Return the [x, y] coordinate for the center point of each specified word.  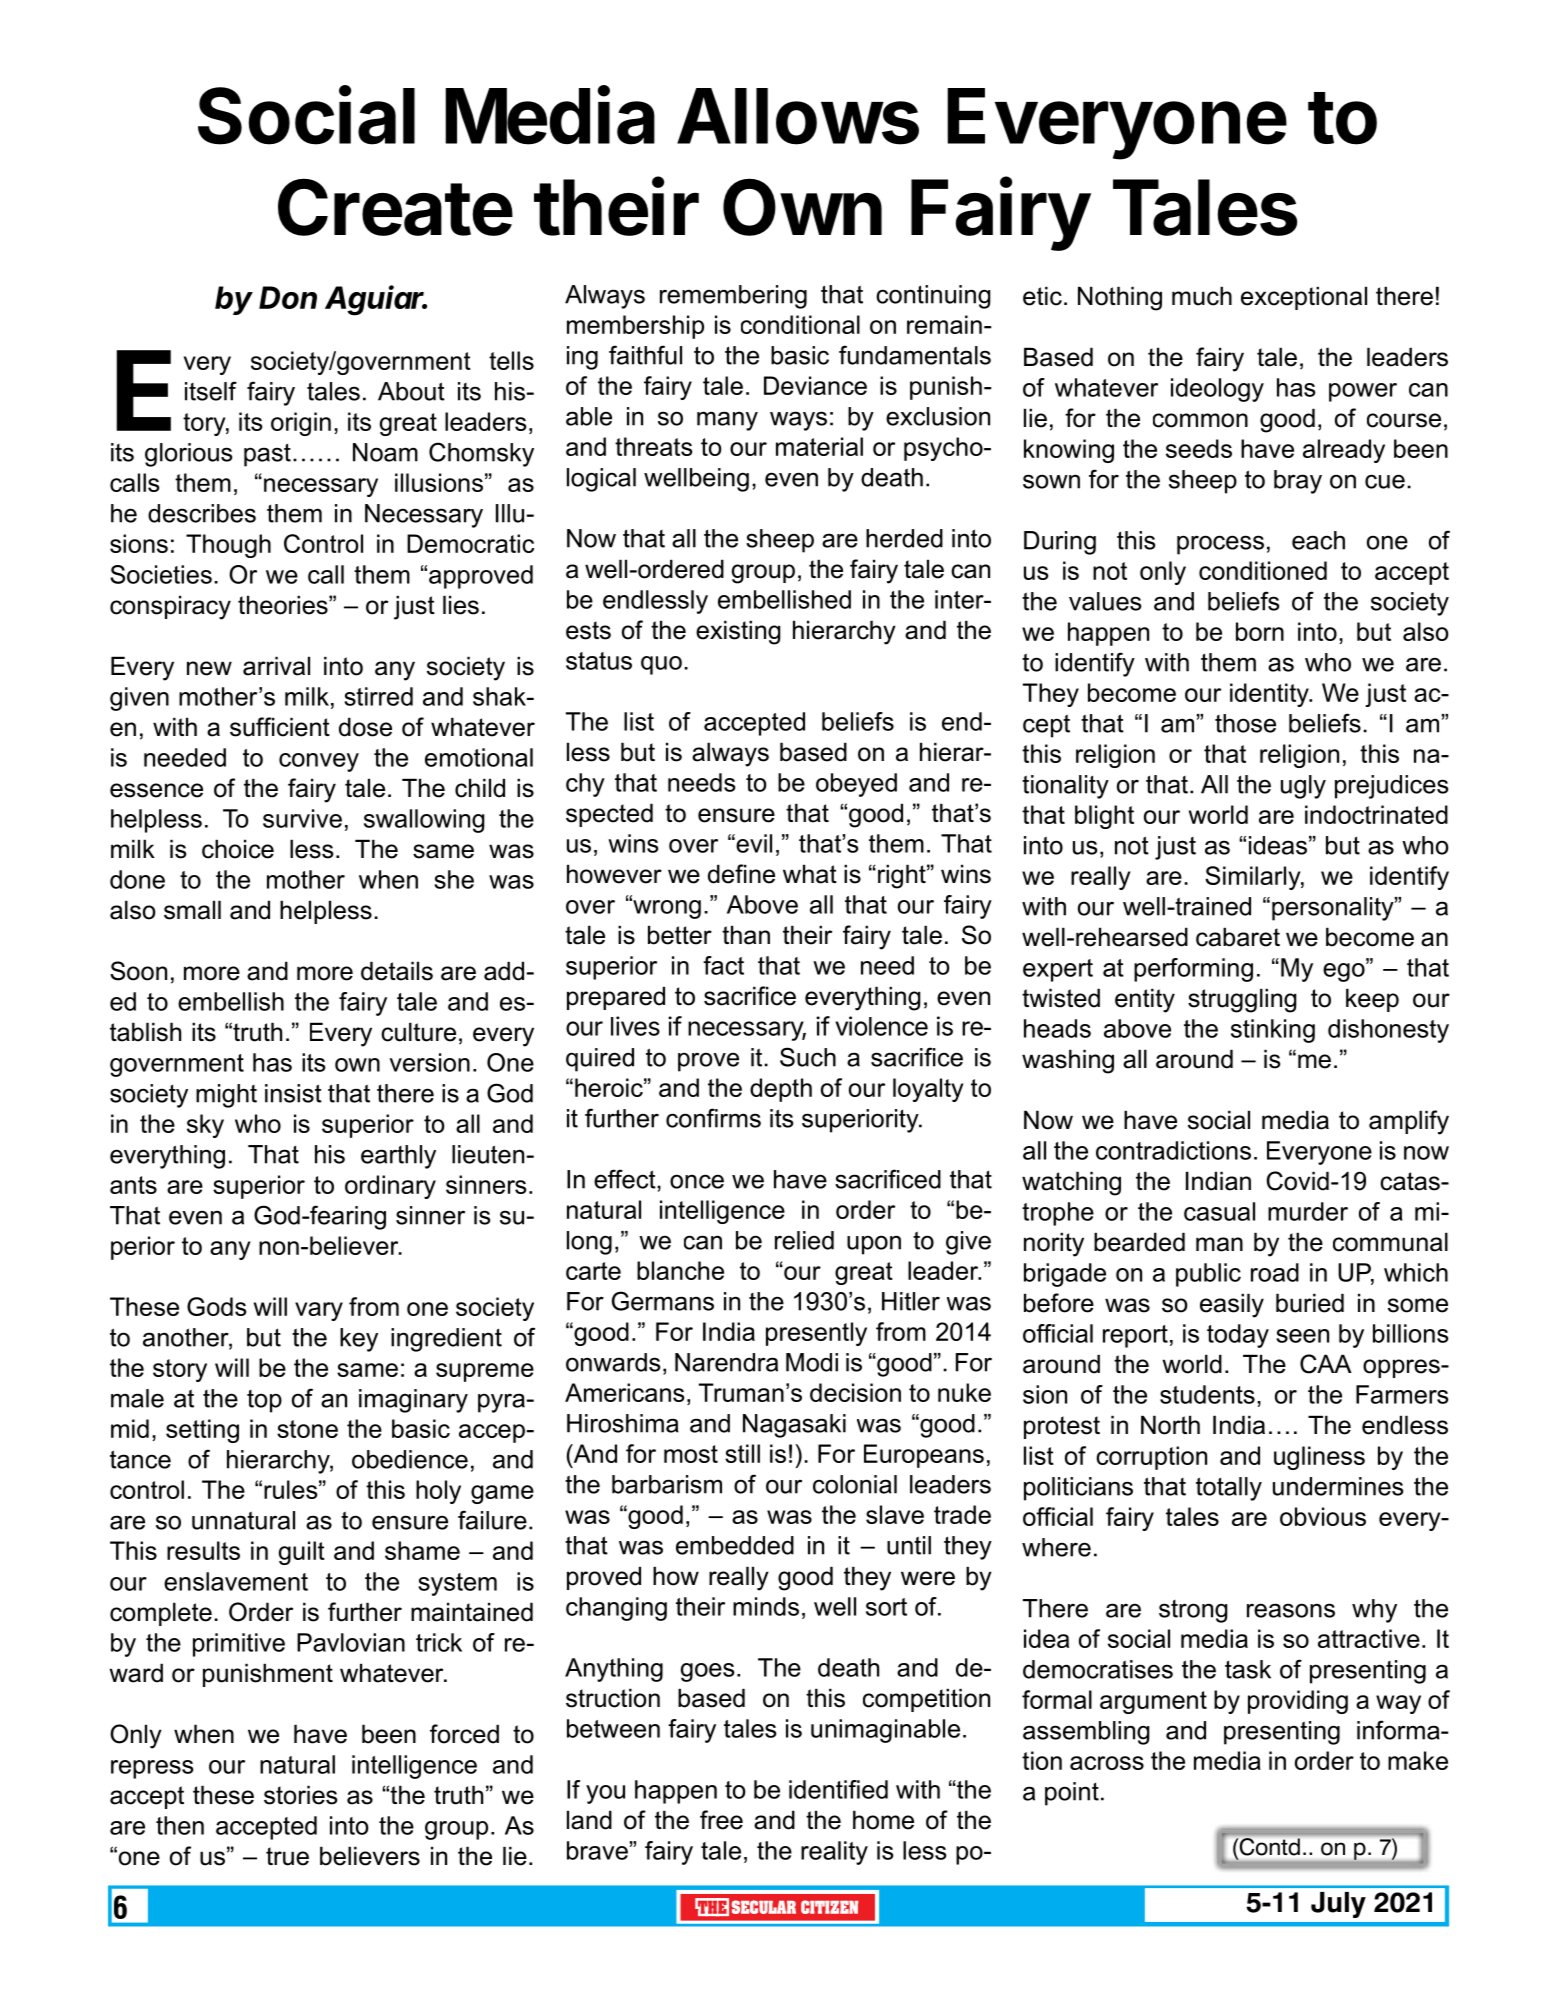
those [1245, 723]
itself [211, 391]
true [287, 1856]
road [1275, 1272]
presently [816, 1334]
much [1202, 296]
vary [319, 1311]
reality [834, 1853]
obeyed [856, 785]
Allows [798, 116]
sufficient [280, 727]
